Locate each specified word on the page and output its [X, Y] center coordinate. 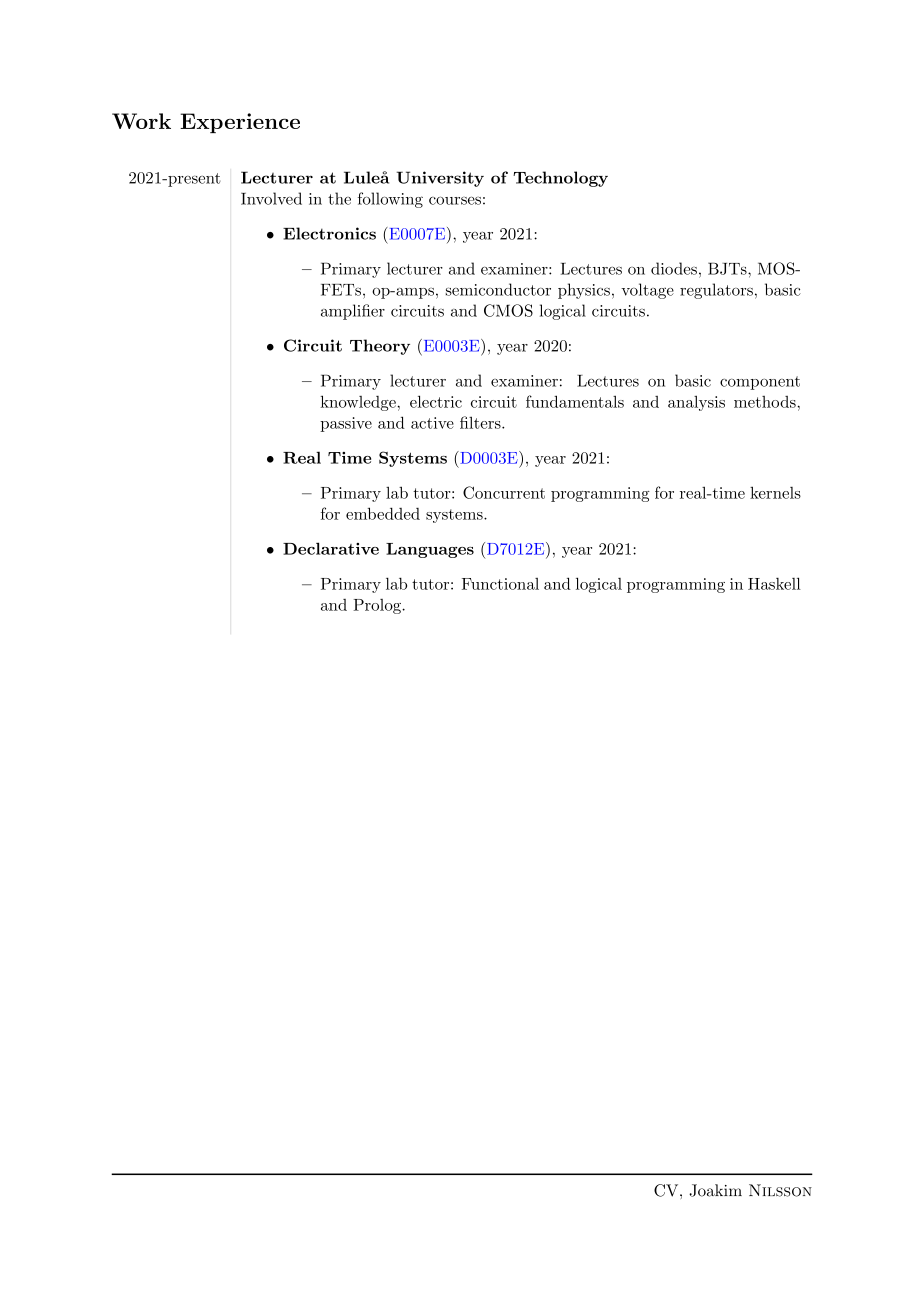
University [440, 179]
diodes [674, 268]
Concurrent [504, 492]
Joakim [715, 1190]
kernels [775, 492]
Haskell [774, 583]
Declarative [331, 548]
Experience [240, 123]
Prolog [378, 606]
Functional [500, 584]
